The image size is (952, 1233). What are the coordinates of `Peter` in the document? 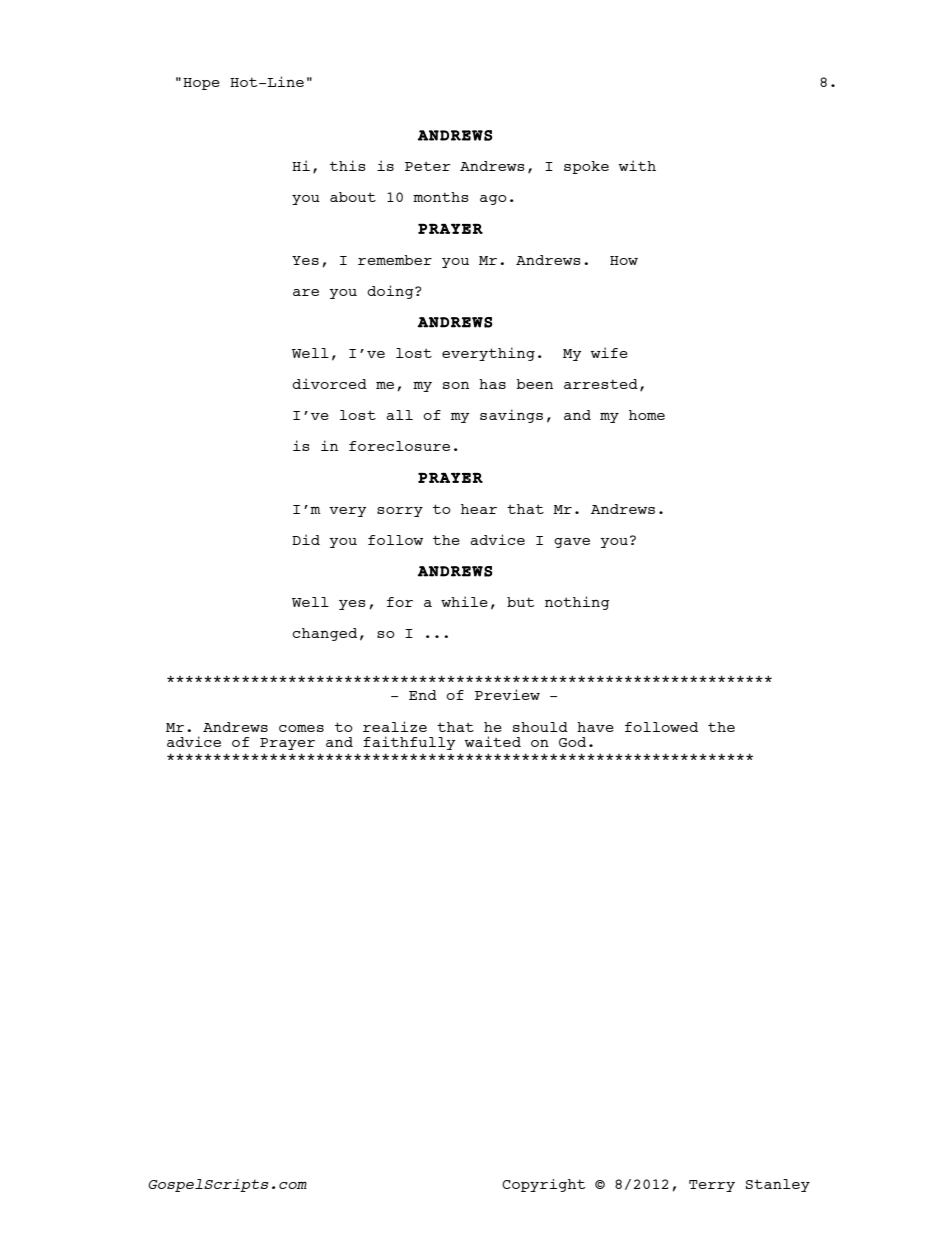 It's located at (428, 166).
